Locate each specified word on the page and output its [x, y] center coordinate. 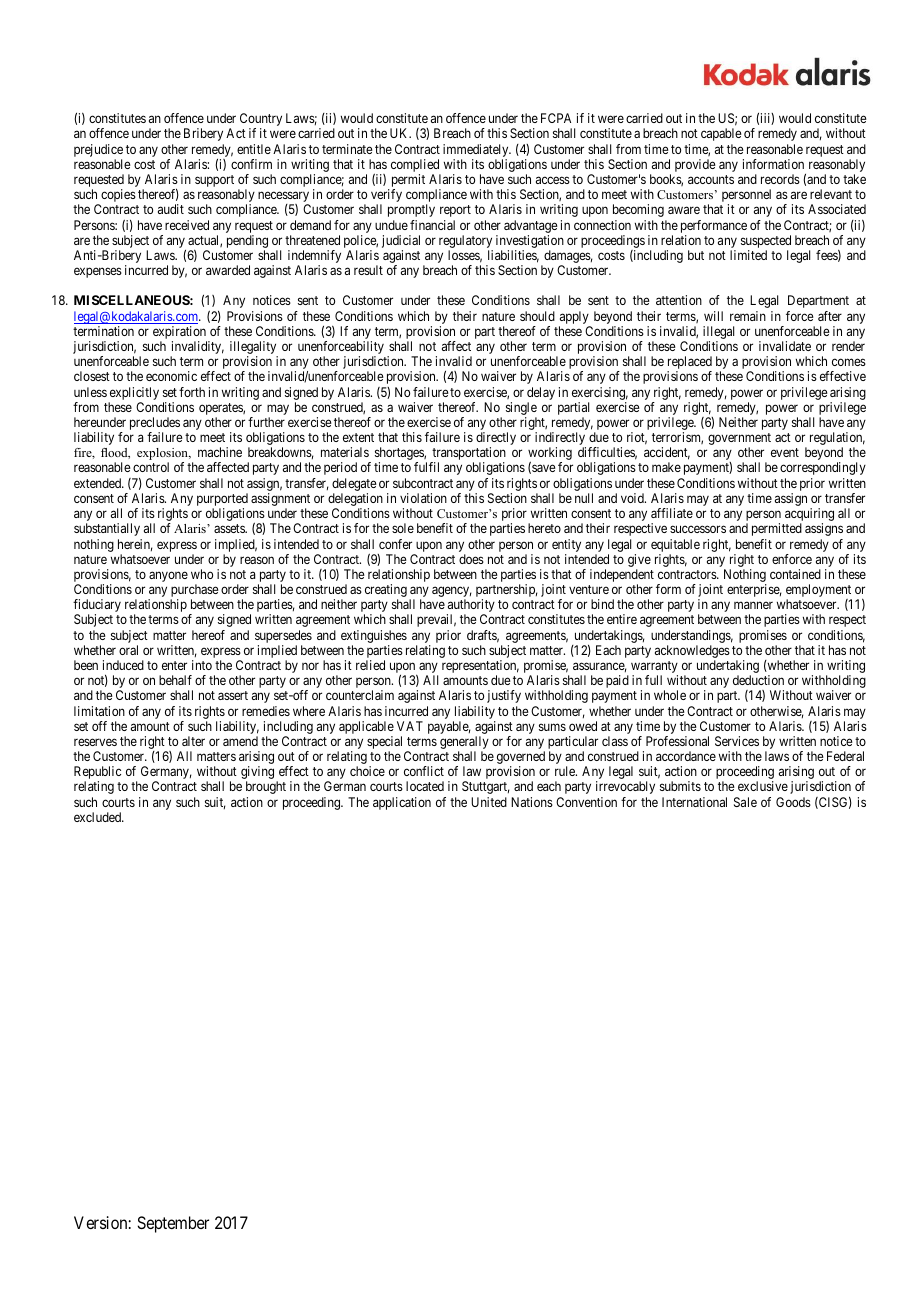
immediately [477, 152]
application [402, 803]
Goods [793, 802]
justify [504, 696]
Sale [745, 802]
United [489, 802]
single [521, 410]
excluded [98, 817]
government [739, 440]
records [780, 179]
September [173, 1224]
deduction [758, 680]
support [214, 181]
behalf [175, 680]
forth [192, 392]
